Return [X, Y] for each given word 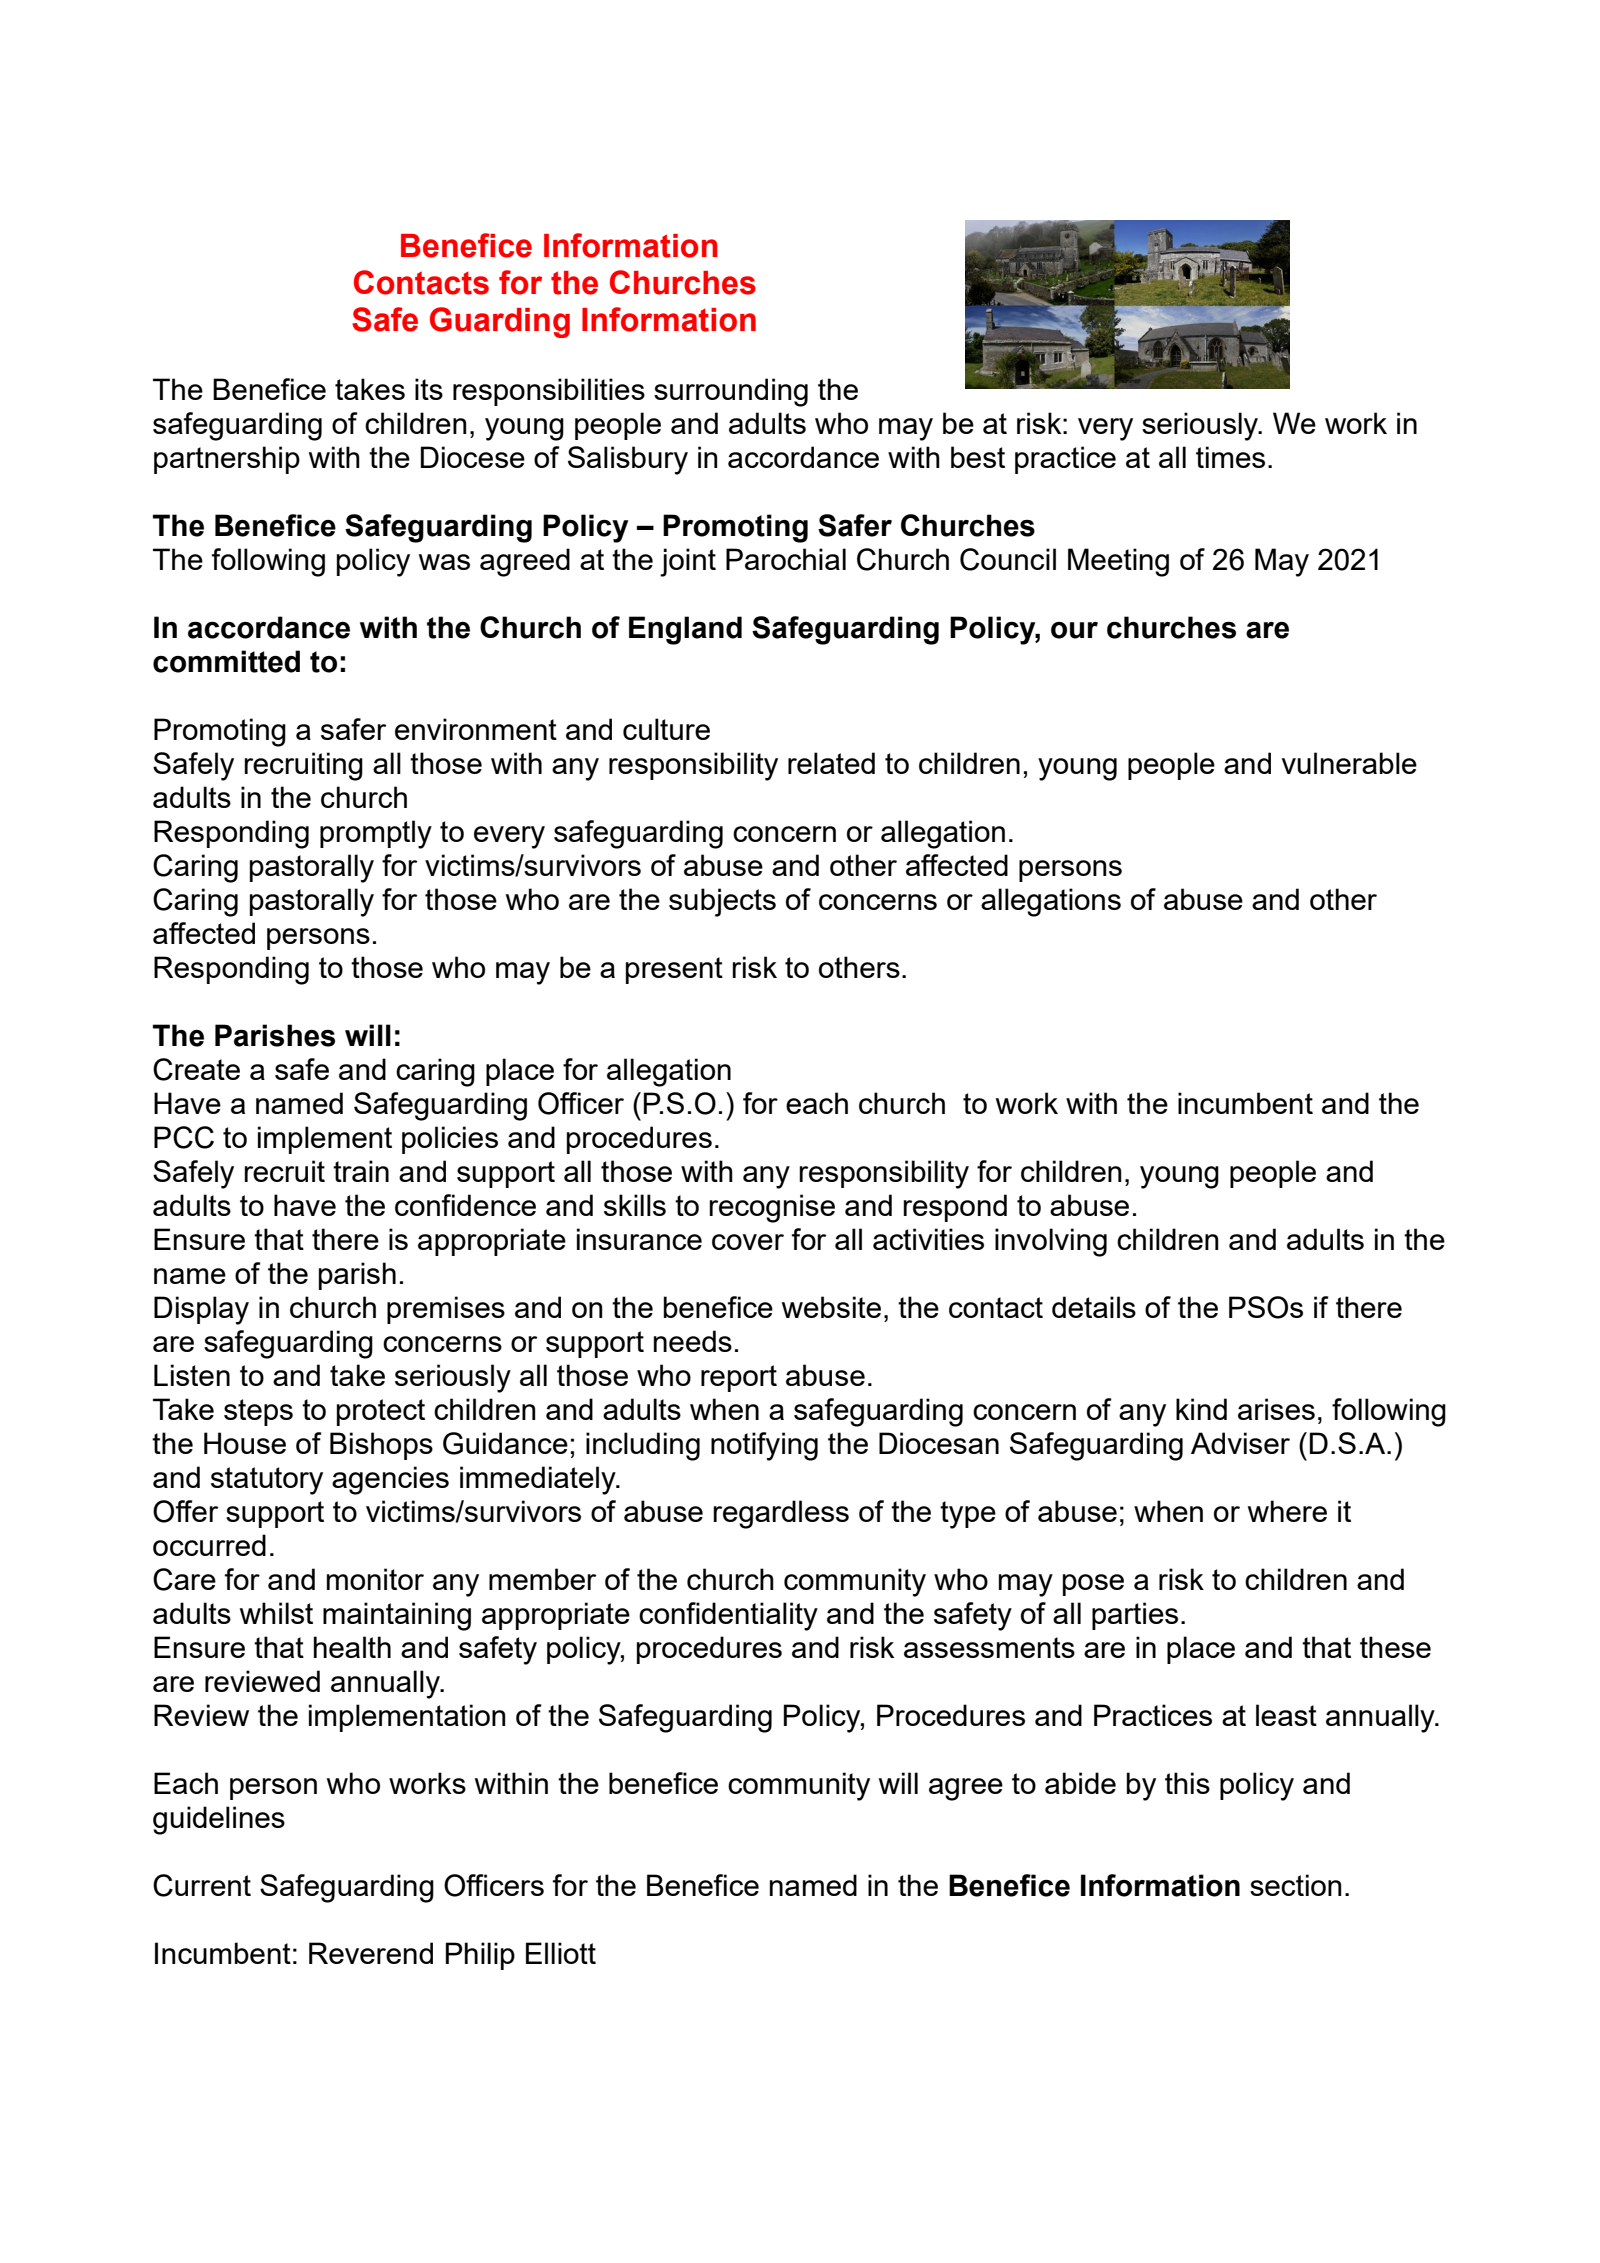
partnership [227, 460]
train [361, 1171]
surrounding [731, 392]
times [1230, 457]
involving [1051, 1242]
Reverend [371, 1953]
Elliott [561, 1953]
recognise [772, 1208]
